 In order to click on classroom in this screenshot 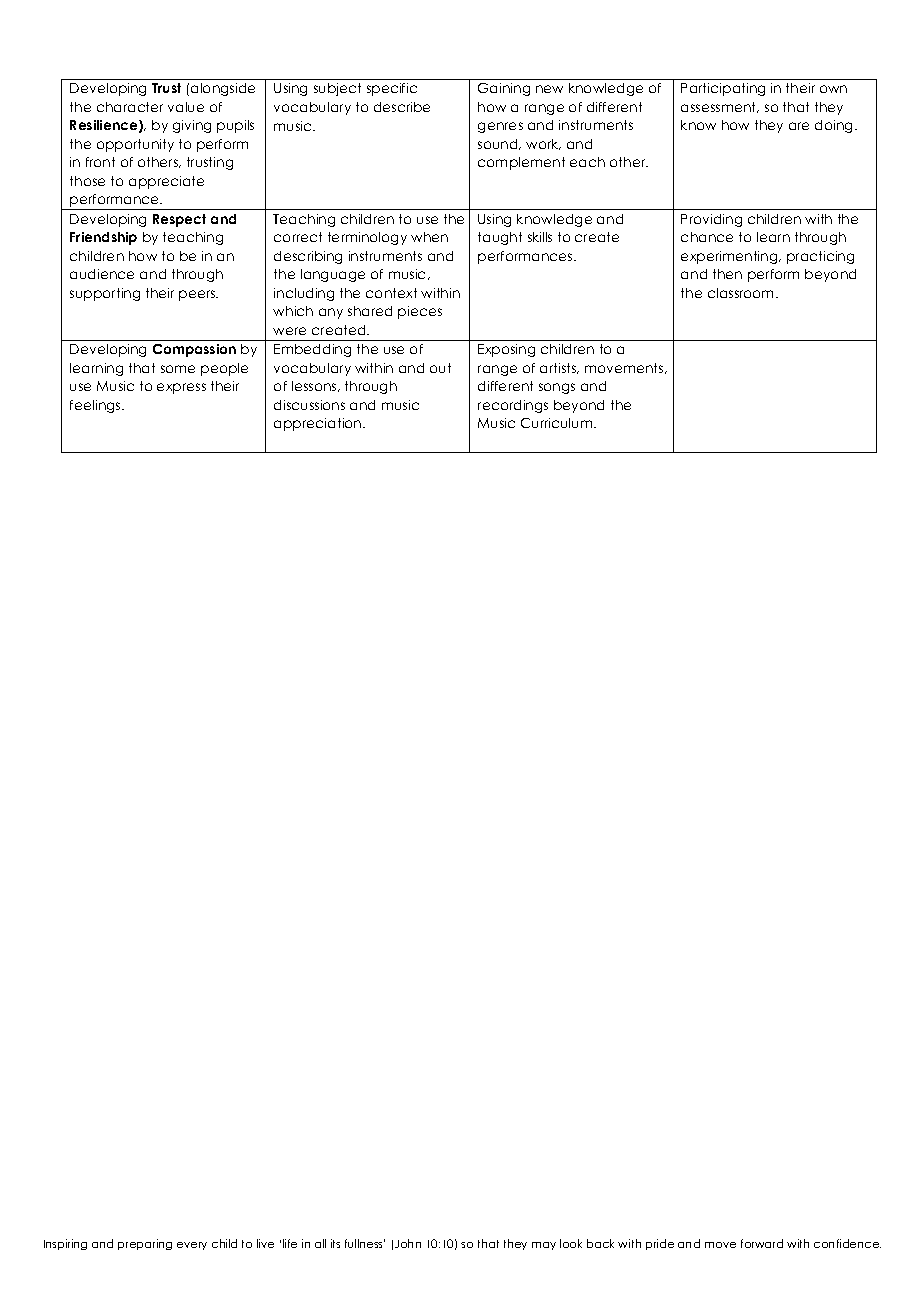, I will do `click(742, 293)`.
